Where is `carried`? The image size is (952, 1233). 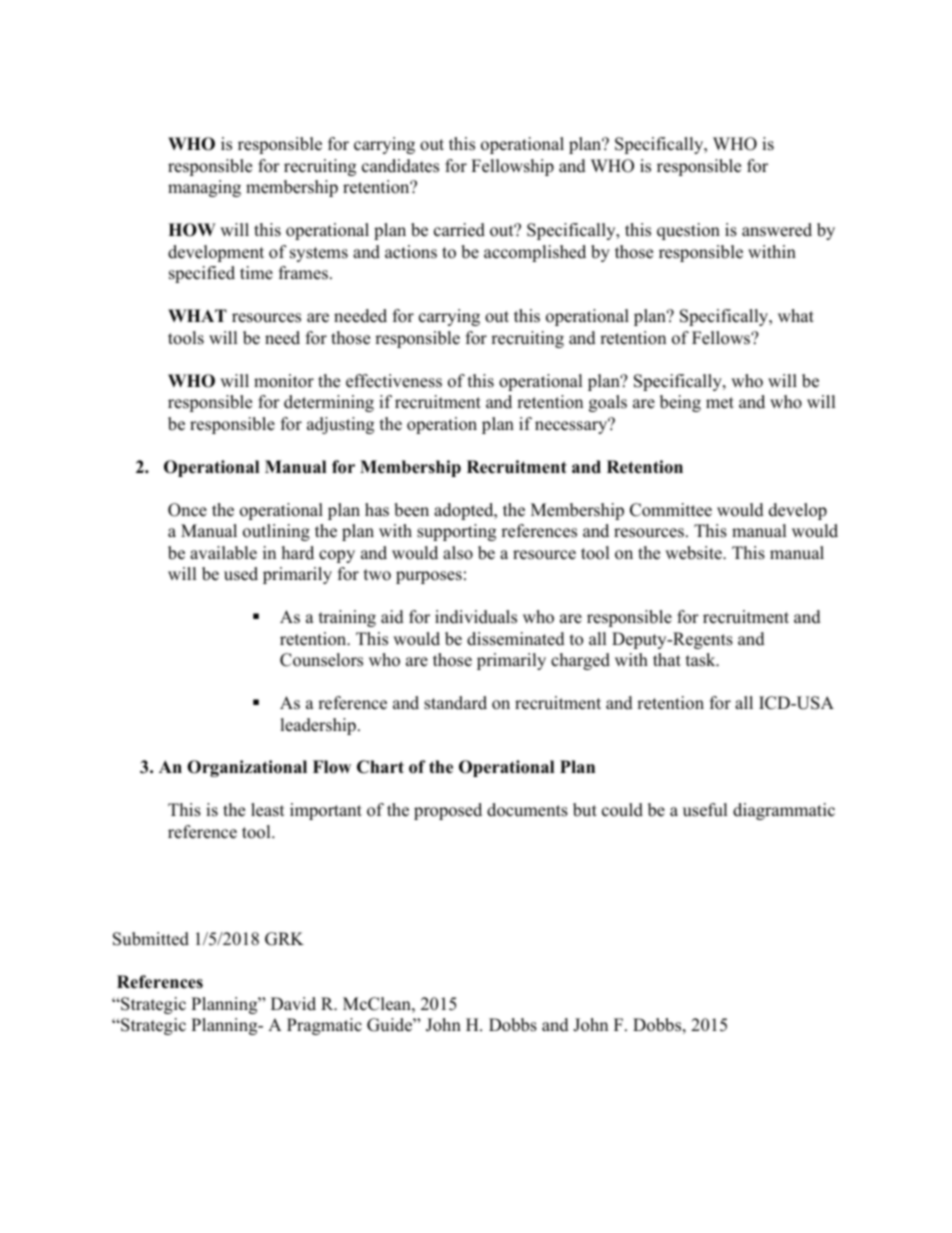 carried is located at coordinates (459, 230).
